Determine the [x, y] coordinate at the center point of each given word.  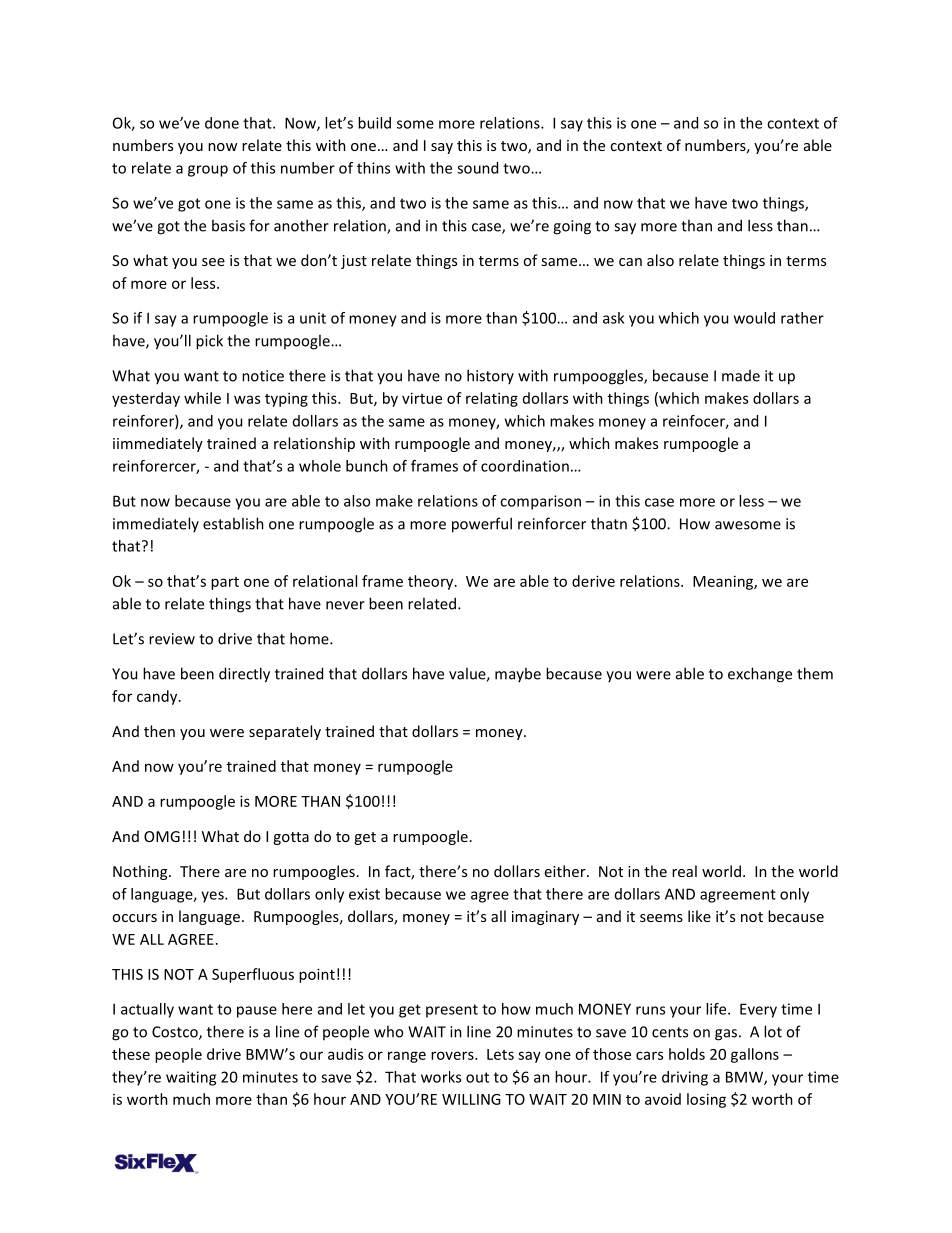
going [572, 227]
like [699, 916]
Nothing [141, 872]
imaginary [545, 918]
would [754, 318]
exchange [760, 675]
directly [244, 675]
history [490, 376]
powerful [482, 525]
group [208, 171]
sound [477, 168]
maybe [518, 674]
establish [233, 523]
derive [593, 581]
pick [209, 342]
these [131, 1054]
